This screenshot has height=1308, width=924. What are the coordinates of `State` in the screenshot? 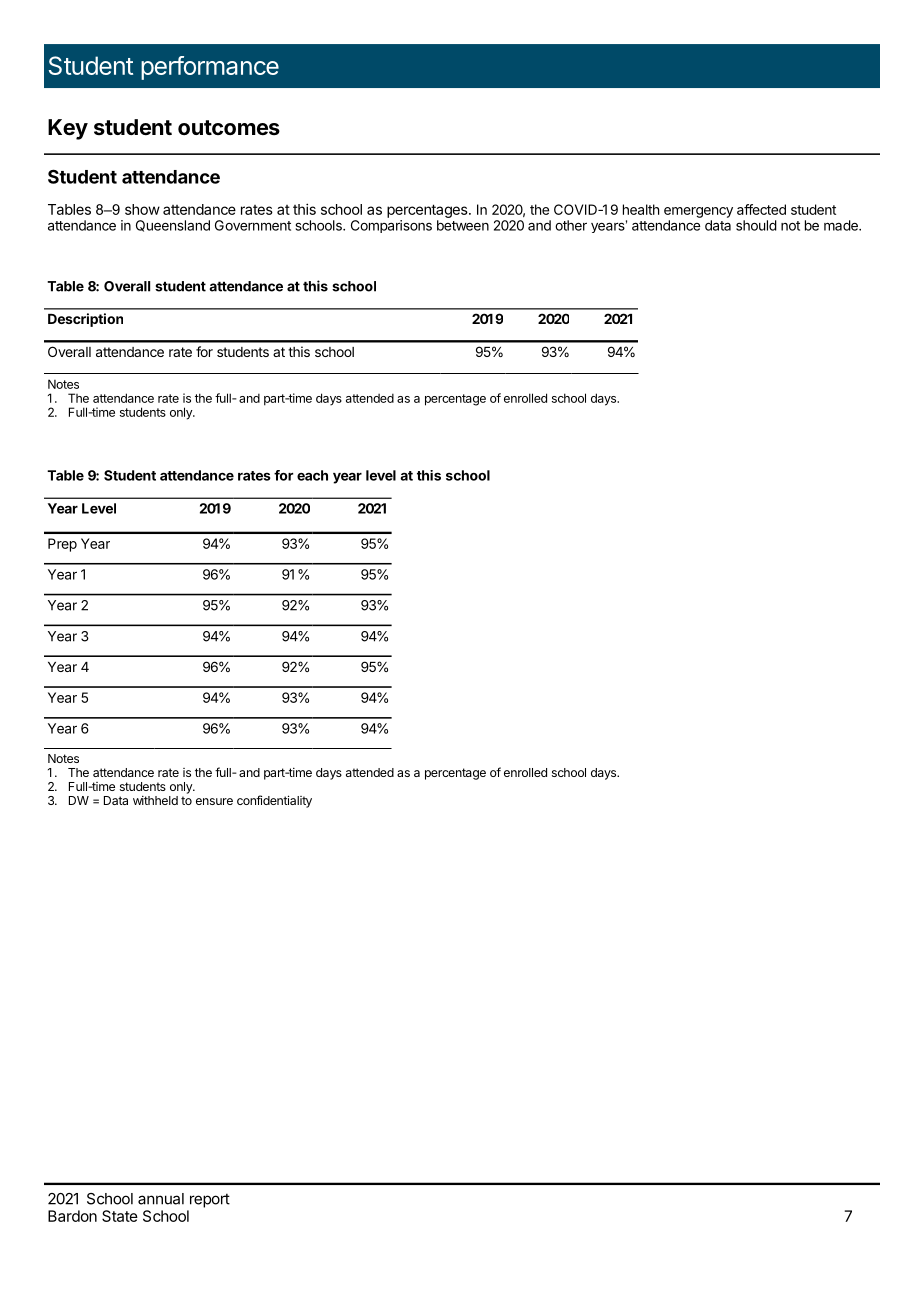 It's located at (120, 1216).
